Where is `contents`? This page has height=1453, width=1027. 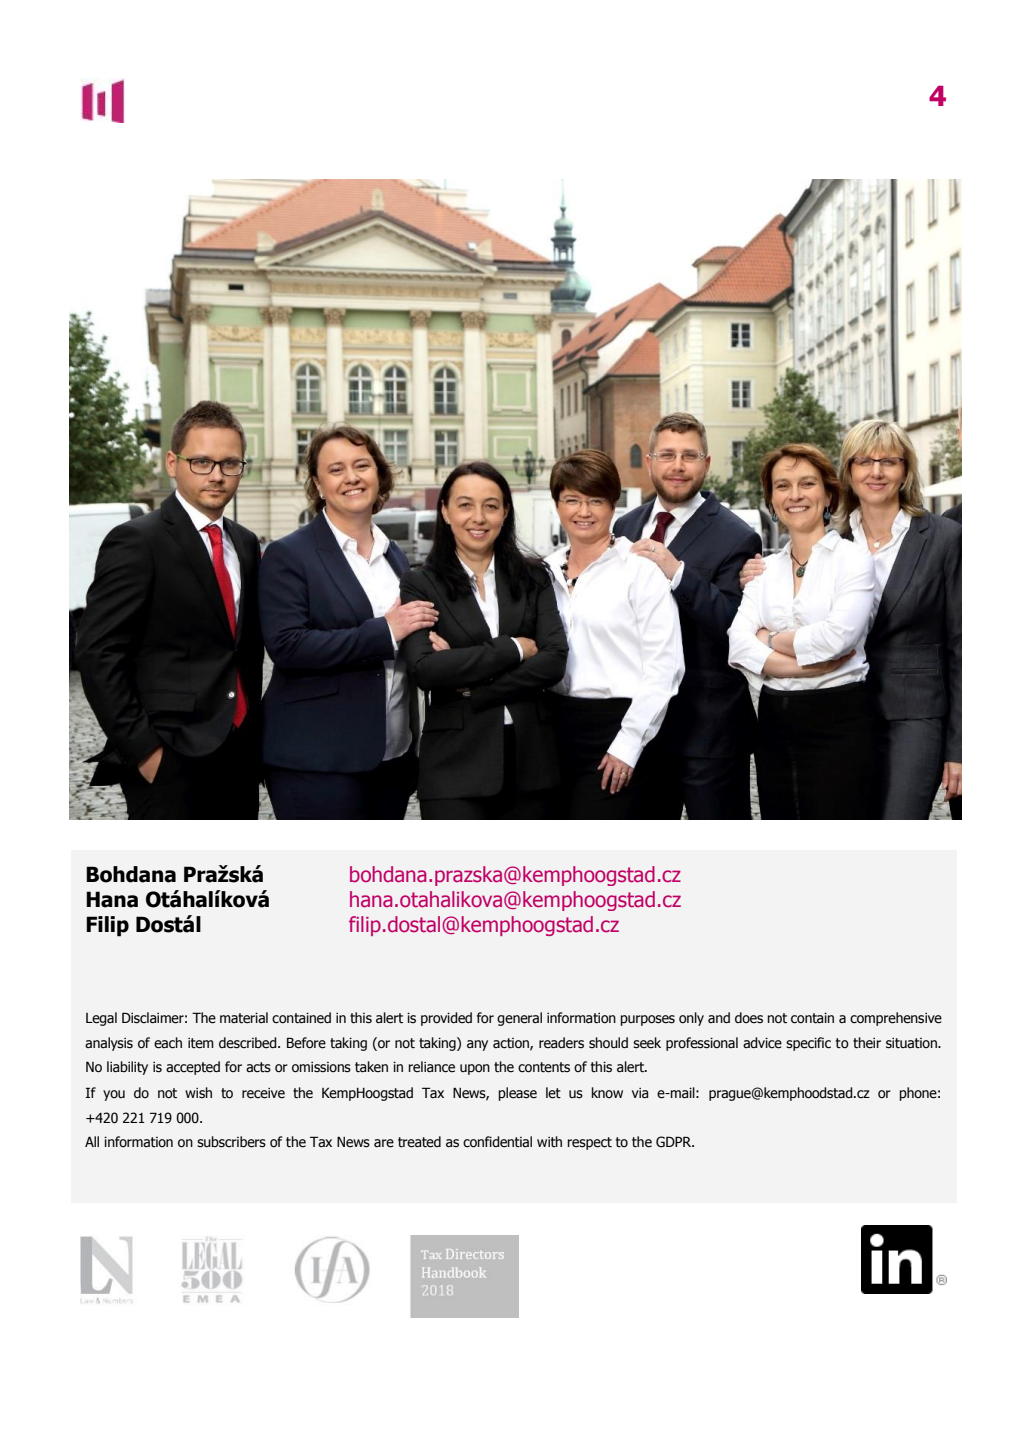
contents is located at coordinates (544, 1067).
